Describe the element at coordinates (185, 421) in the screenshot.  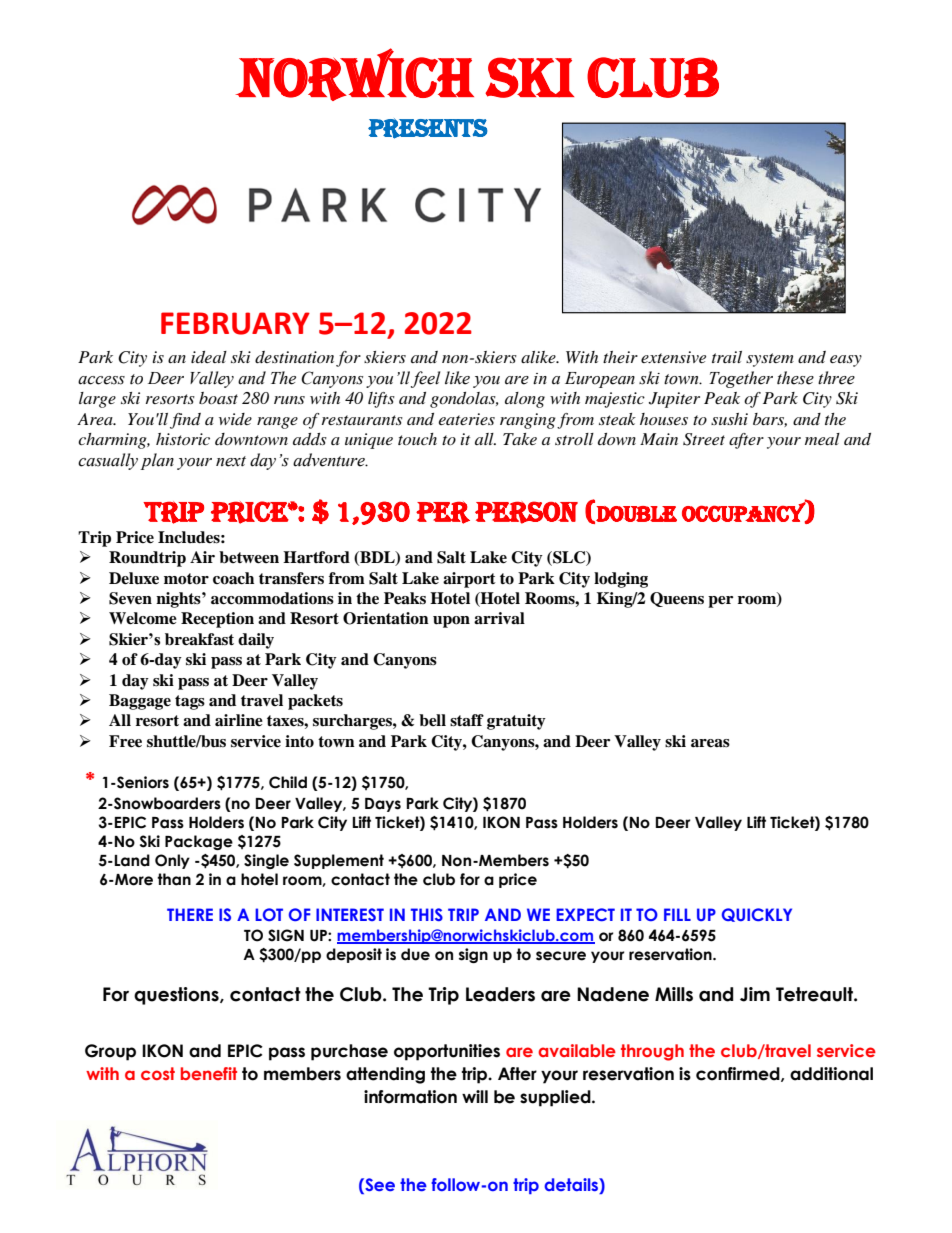
I see `find` at that location.
